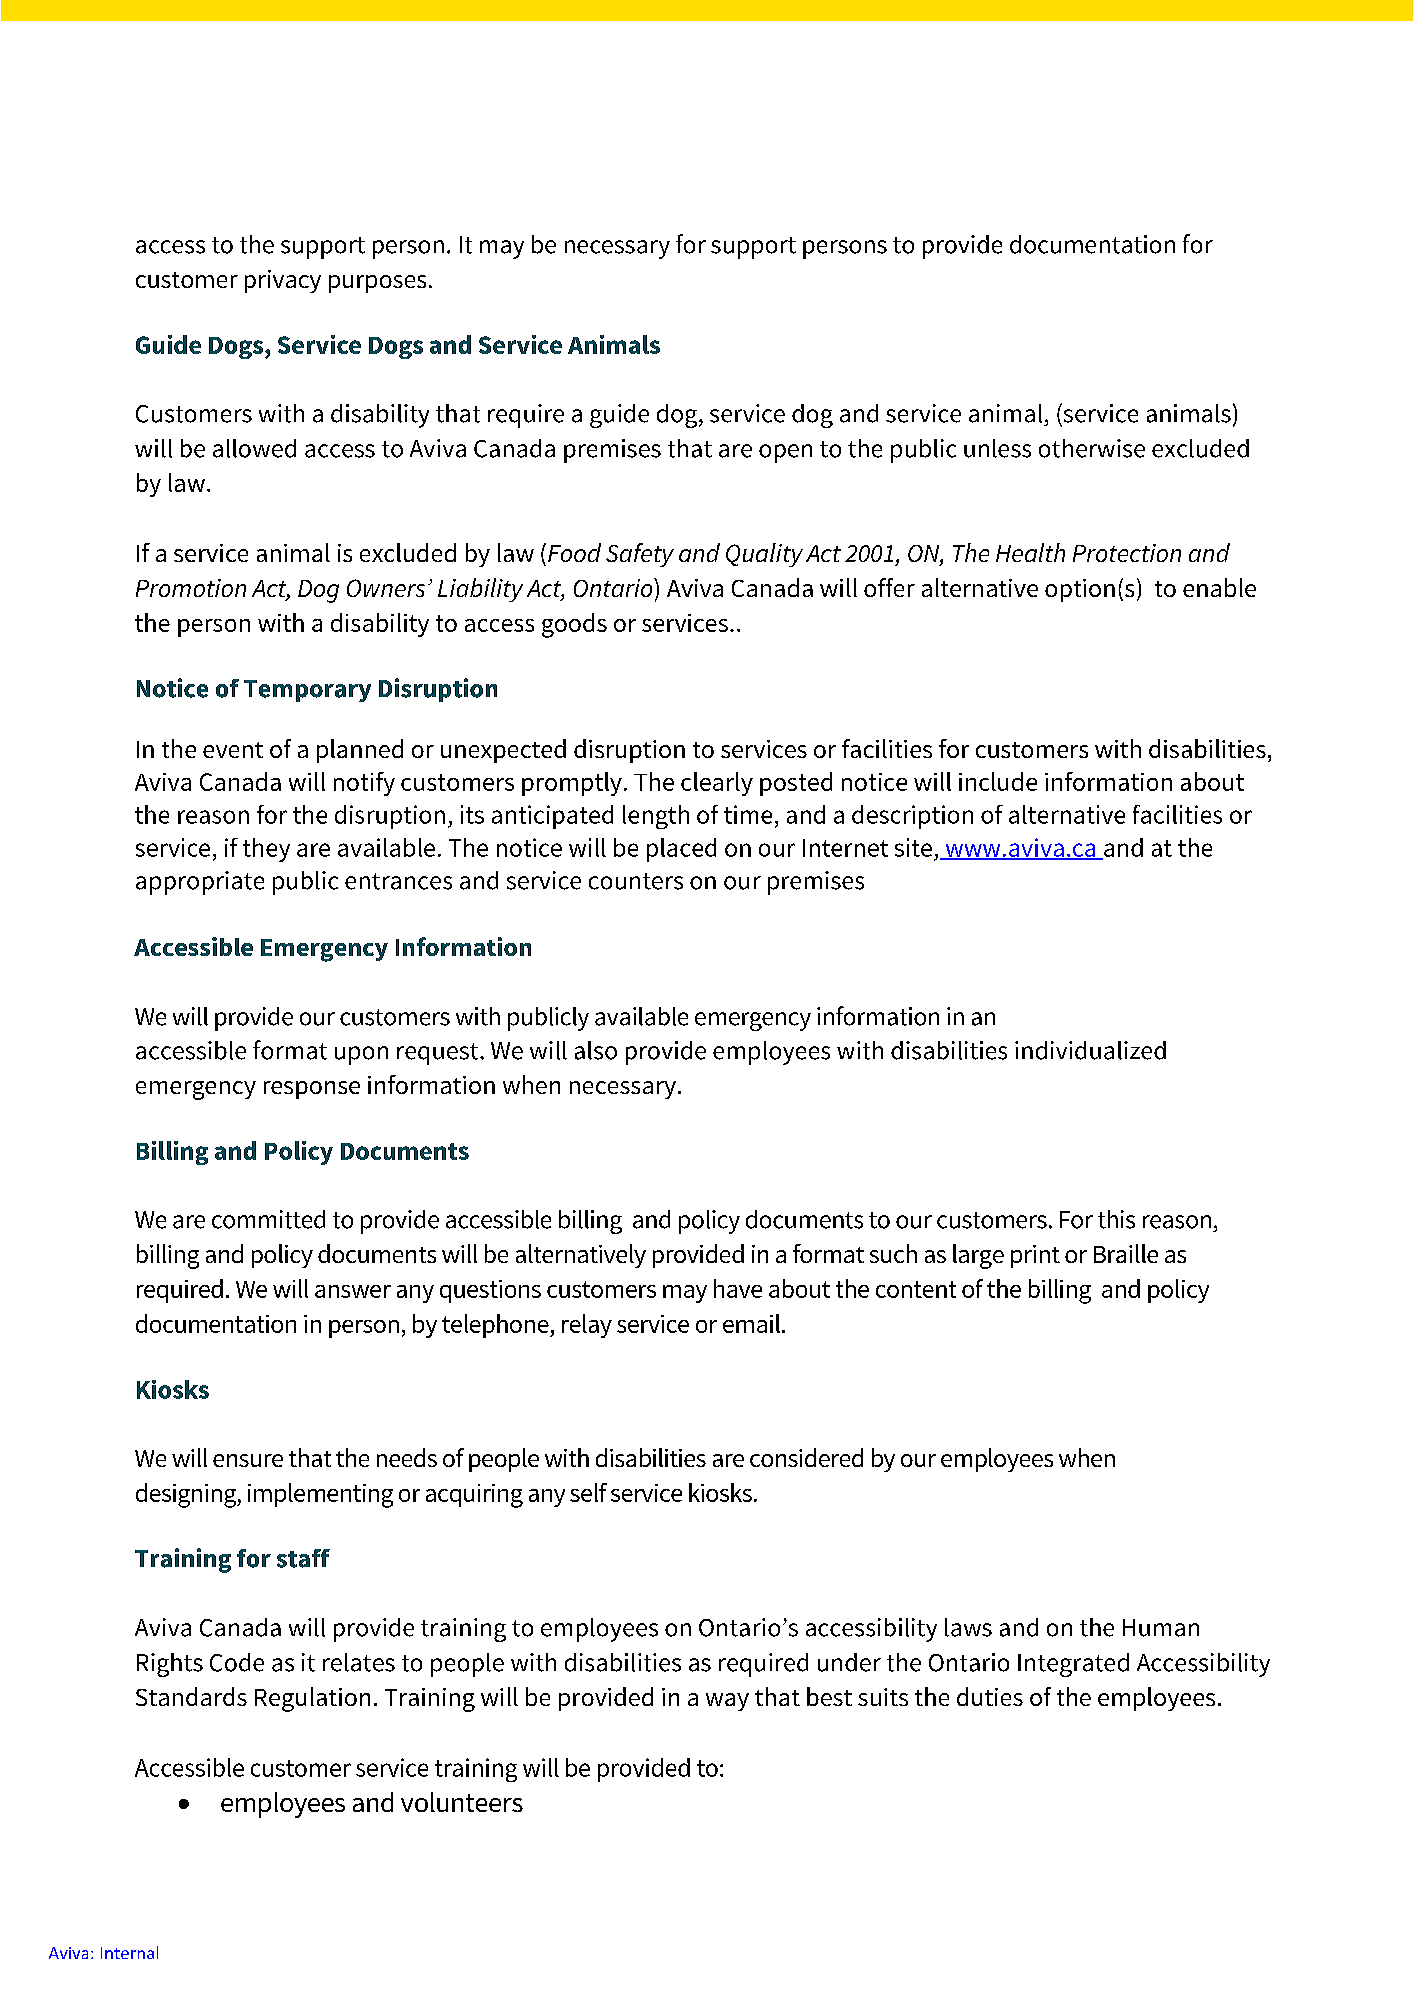  Describe the element at coordinates (785, 453) in the screenshot. I see `open` at that location.
